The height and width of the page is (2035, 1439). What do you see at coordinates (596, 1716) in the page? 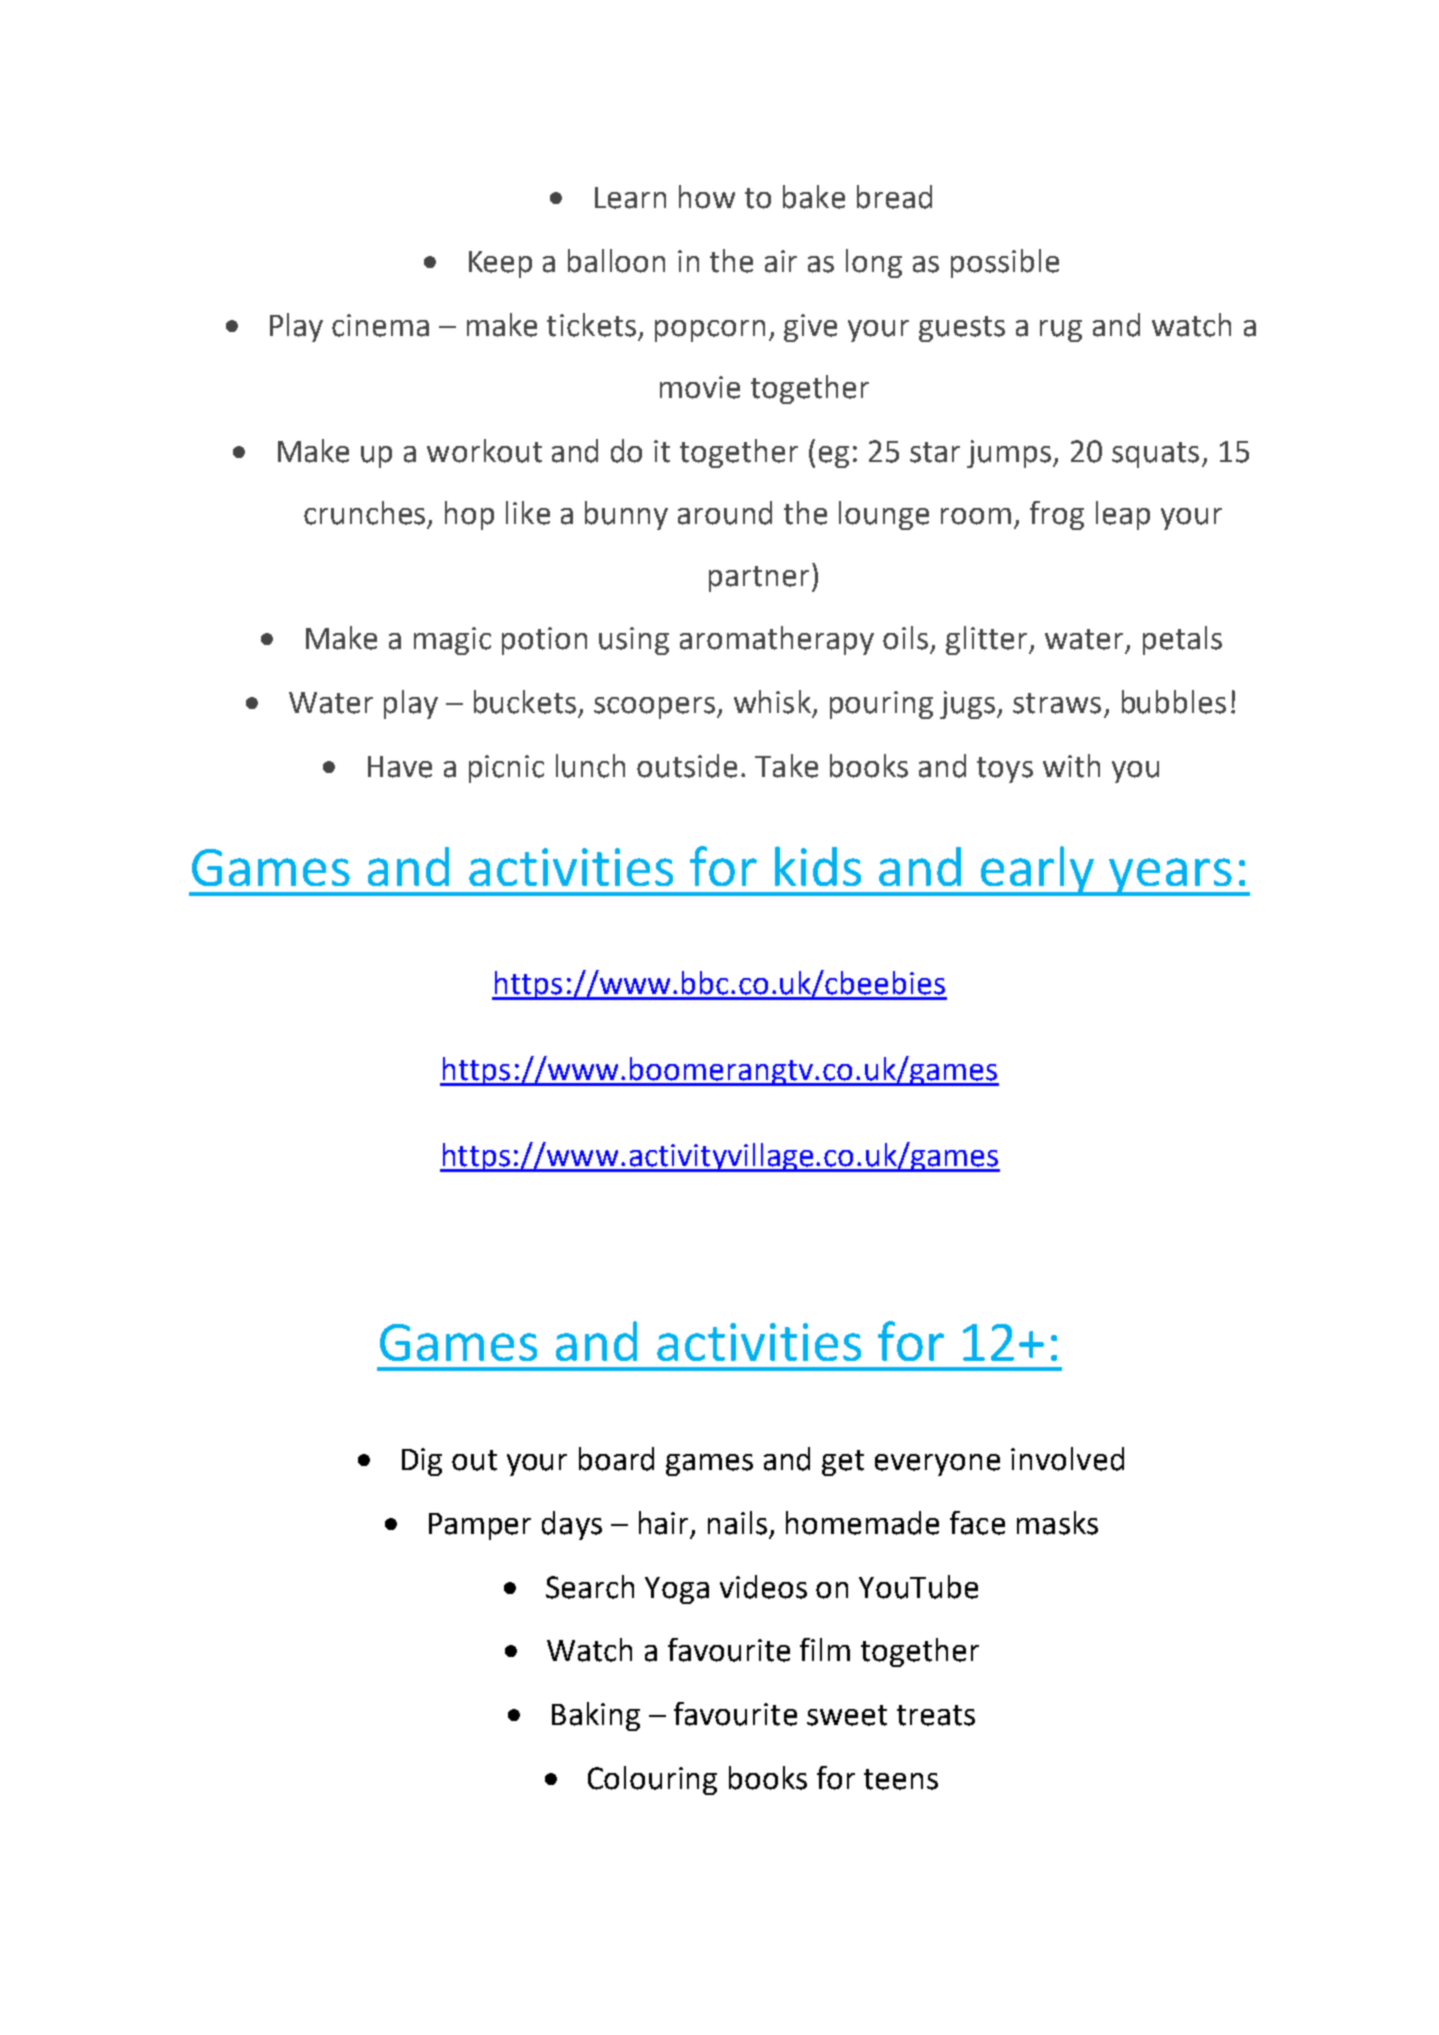
I see `Baking` at bounding box center [596, 1716].
